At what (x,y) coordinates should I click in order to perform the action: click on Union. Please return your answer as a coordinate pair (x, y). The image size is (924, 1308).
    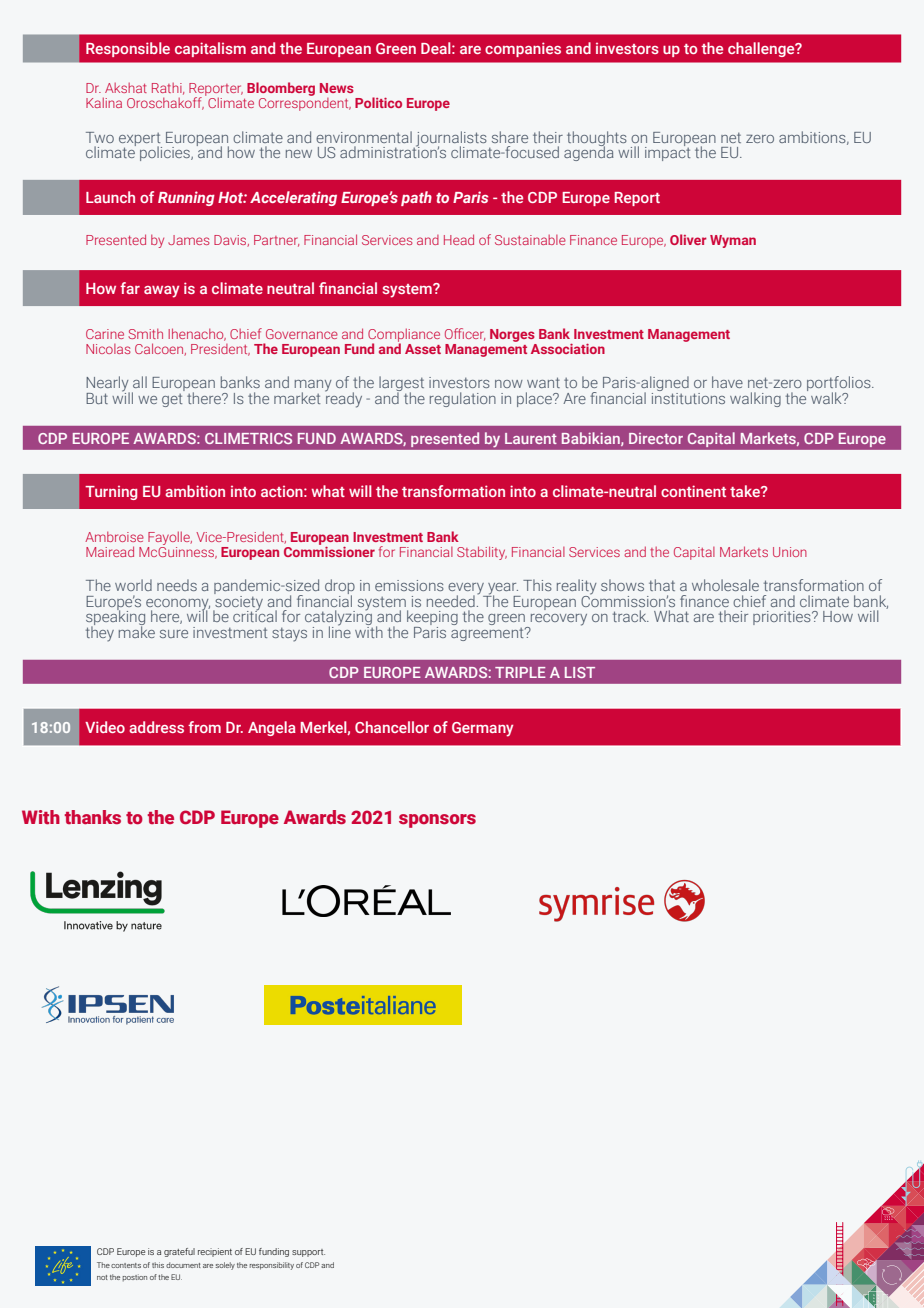
    Looking at the image, I should click on (790, 552).
